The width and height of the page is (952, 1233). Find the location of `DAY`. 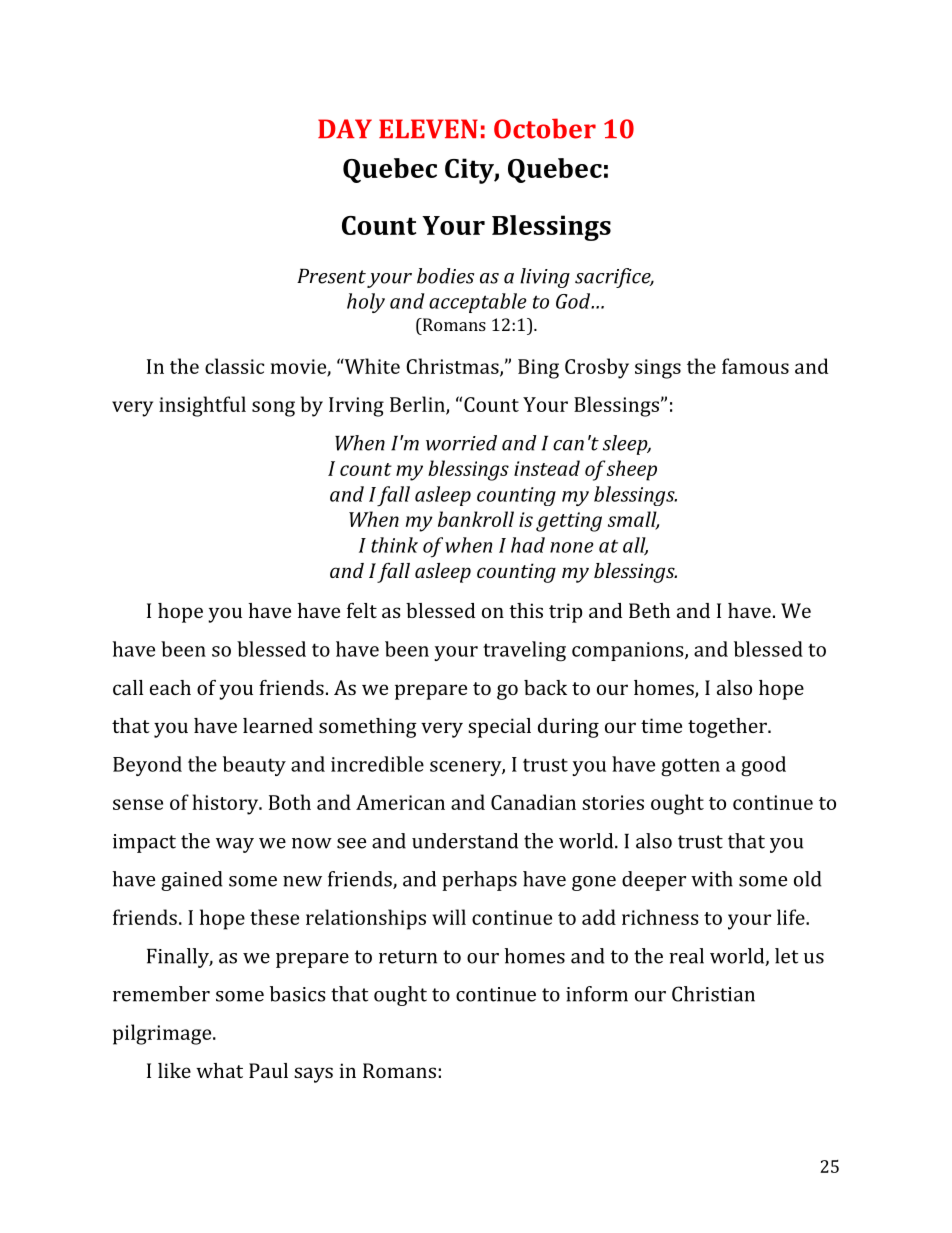

DAY is located at coordinates (345, 128).
